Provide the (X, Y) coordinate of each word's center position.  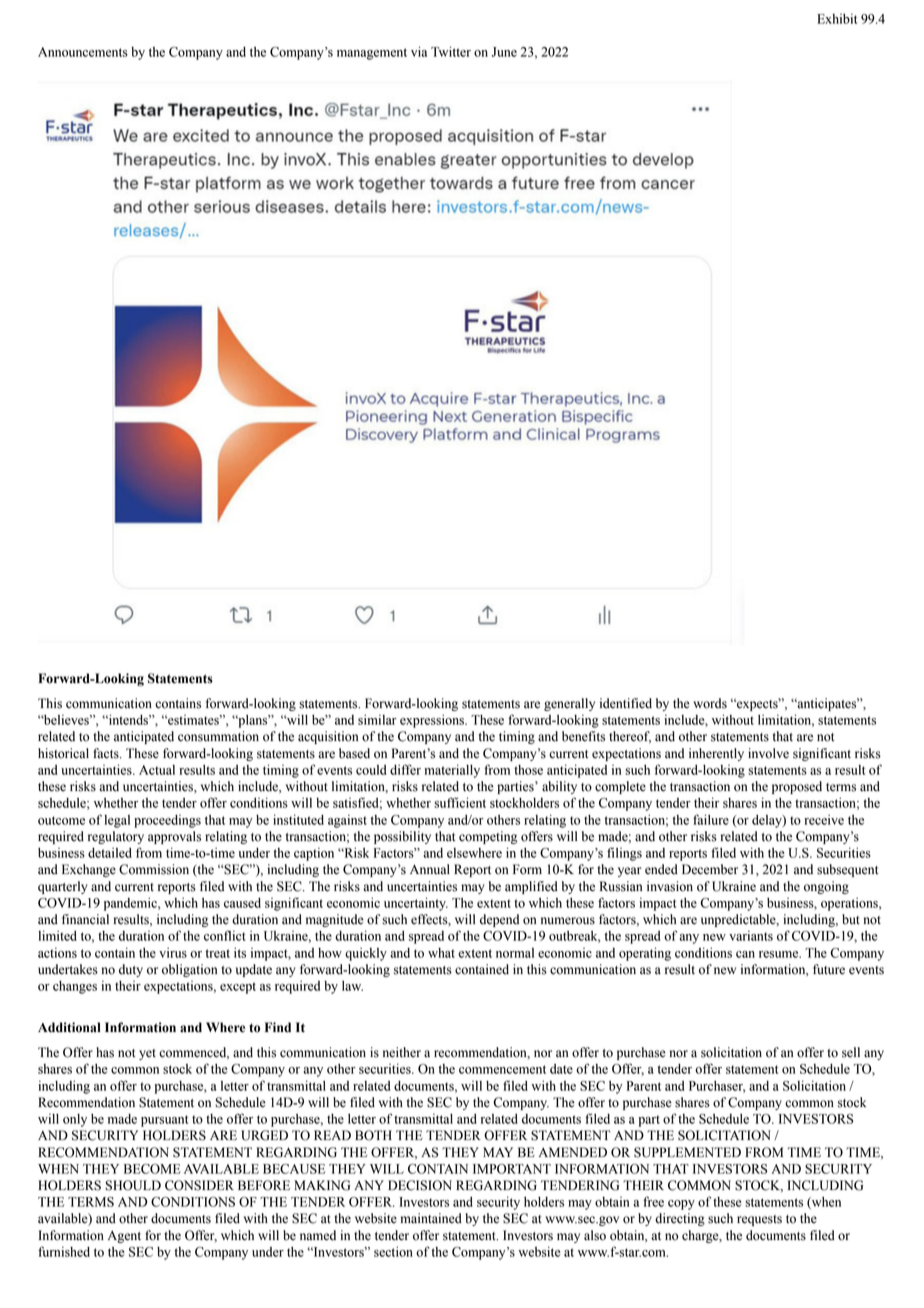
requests (759, 1220)
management (372, 54)
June (504, 52)
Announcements (83, 52)
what (441, 953)
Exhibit (837, 18)
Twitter (451, 51)
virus (173, 952)
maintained (431, 1218)
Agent (124, 1236)
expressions (433, 721)
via (419, 51)
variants (751, 935)
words (710, 703)
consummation (218, 736)
